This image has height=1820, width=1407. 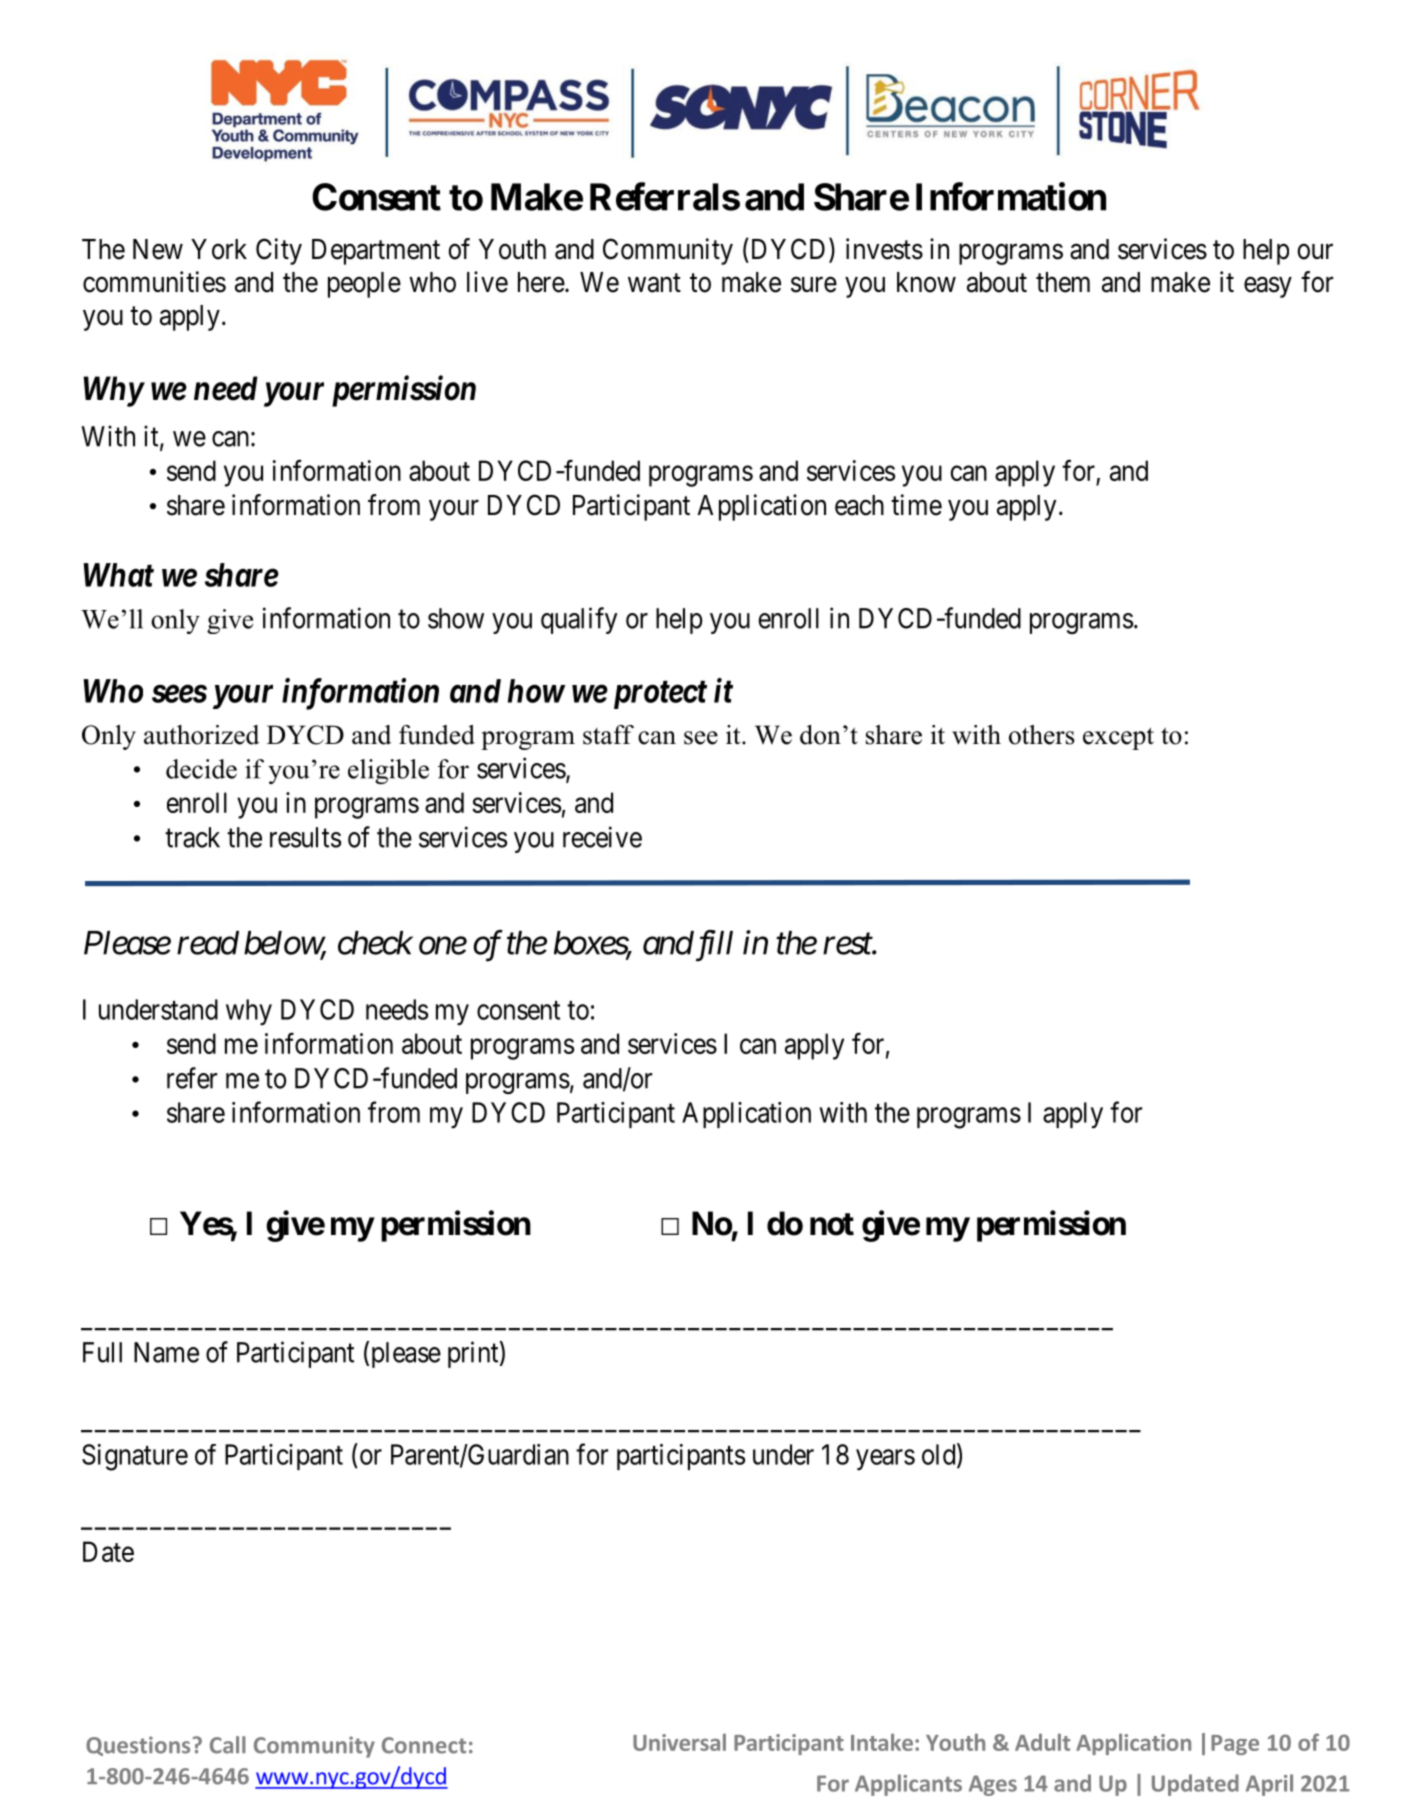 What do you see at coordinates (1235, 1745) in the image?
I see `Page` at bounding box center [1235, 1745].
